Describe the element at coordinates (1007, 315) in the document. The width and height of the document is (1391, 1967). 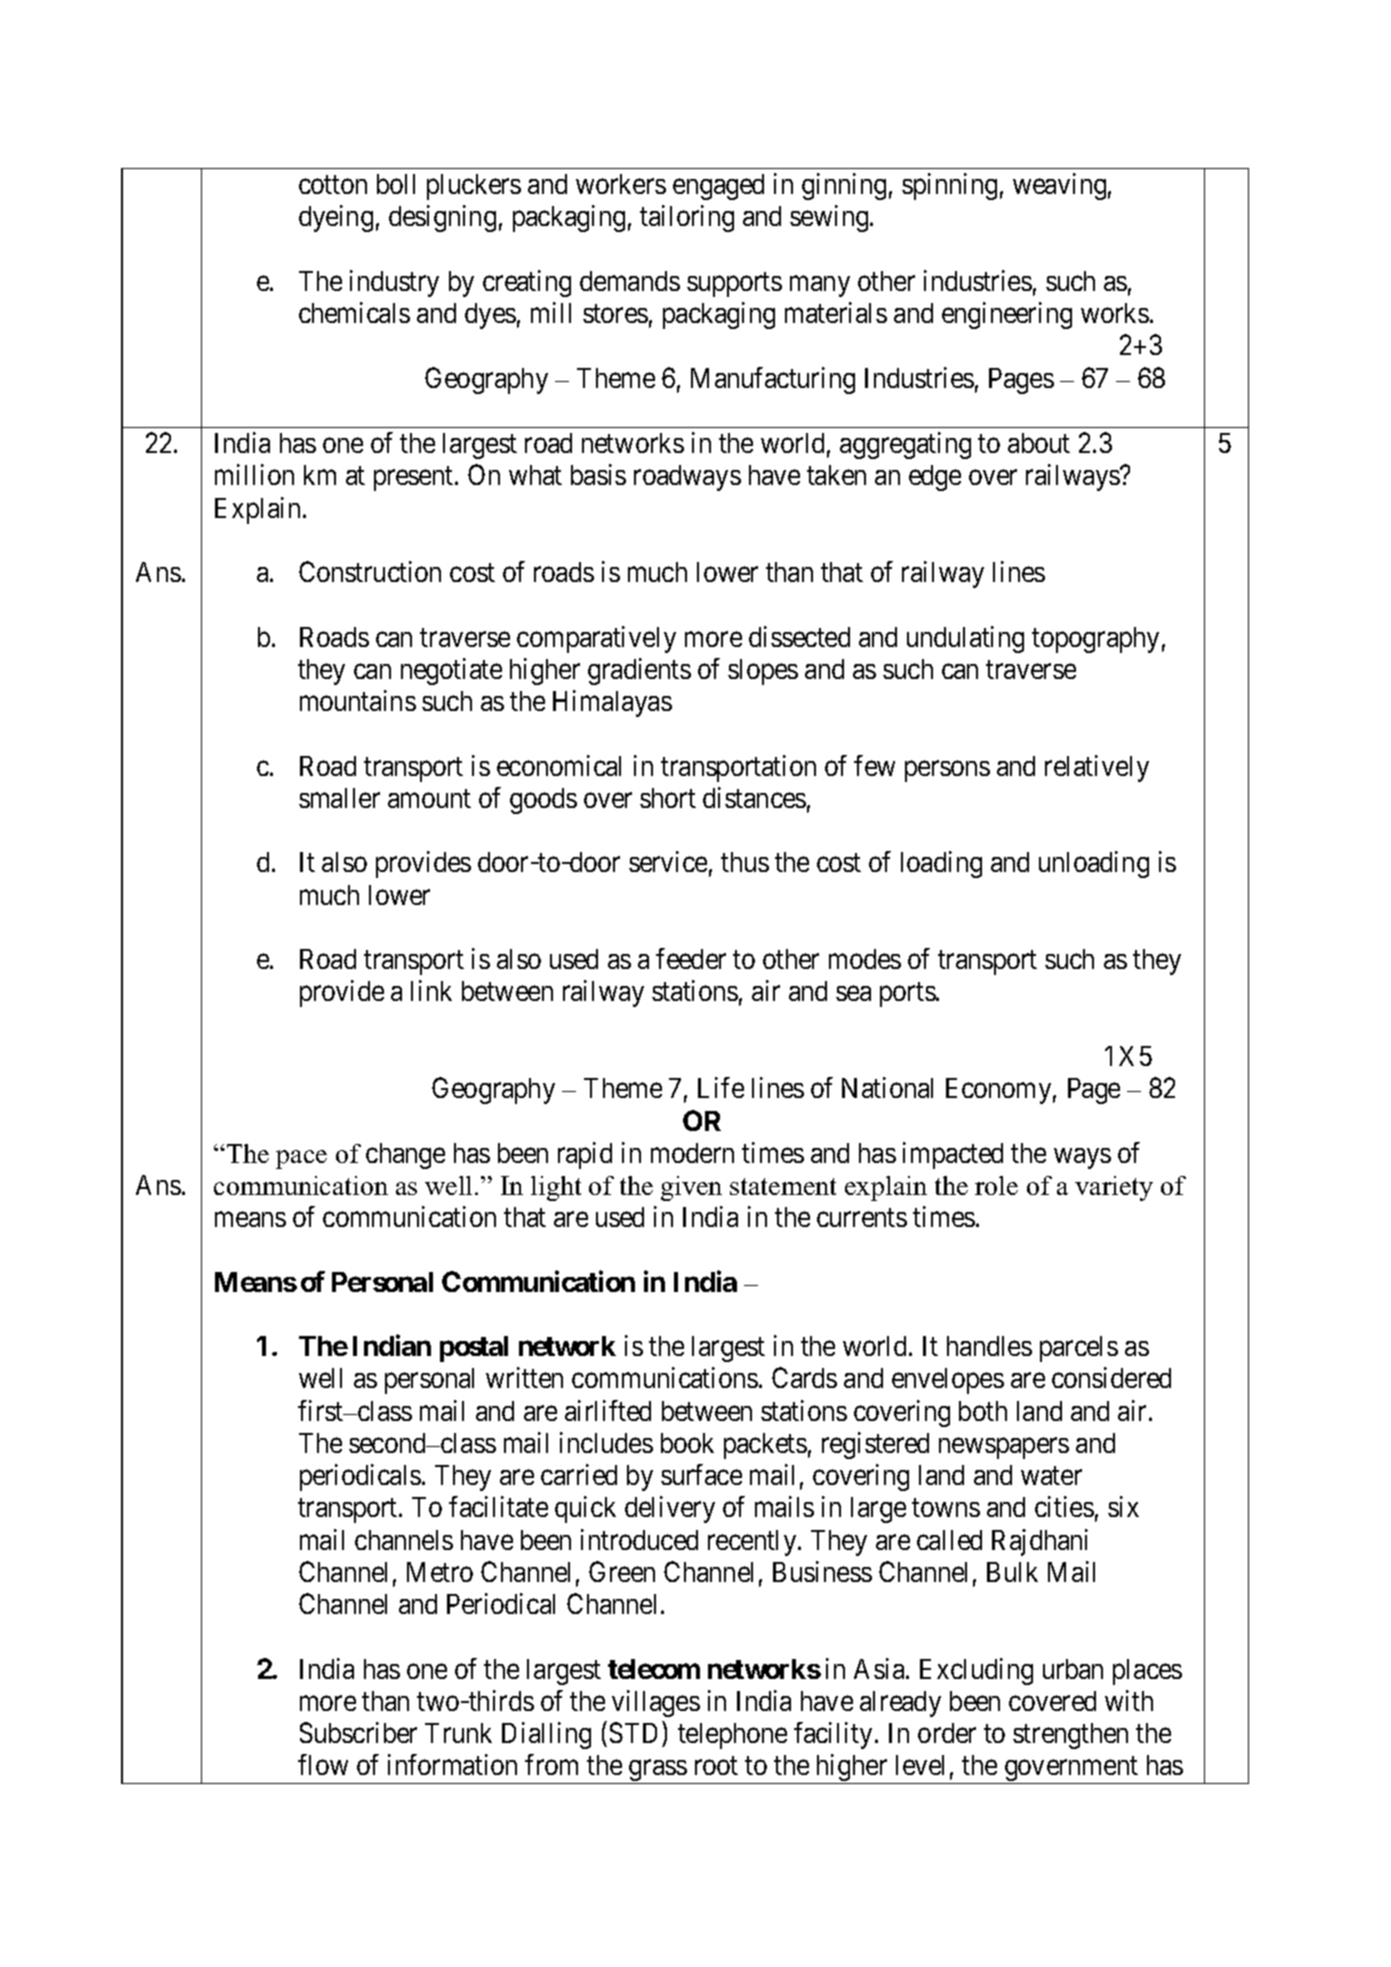
I see `engineering` at that location.
